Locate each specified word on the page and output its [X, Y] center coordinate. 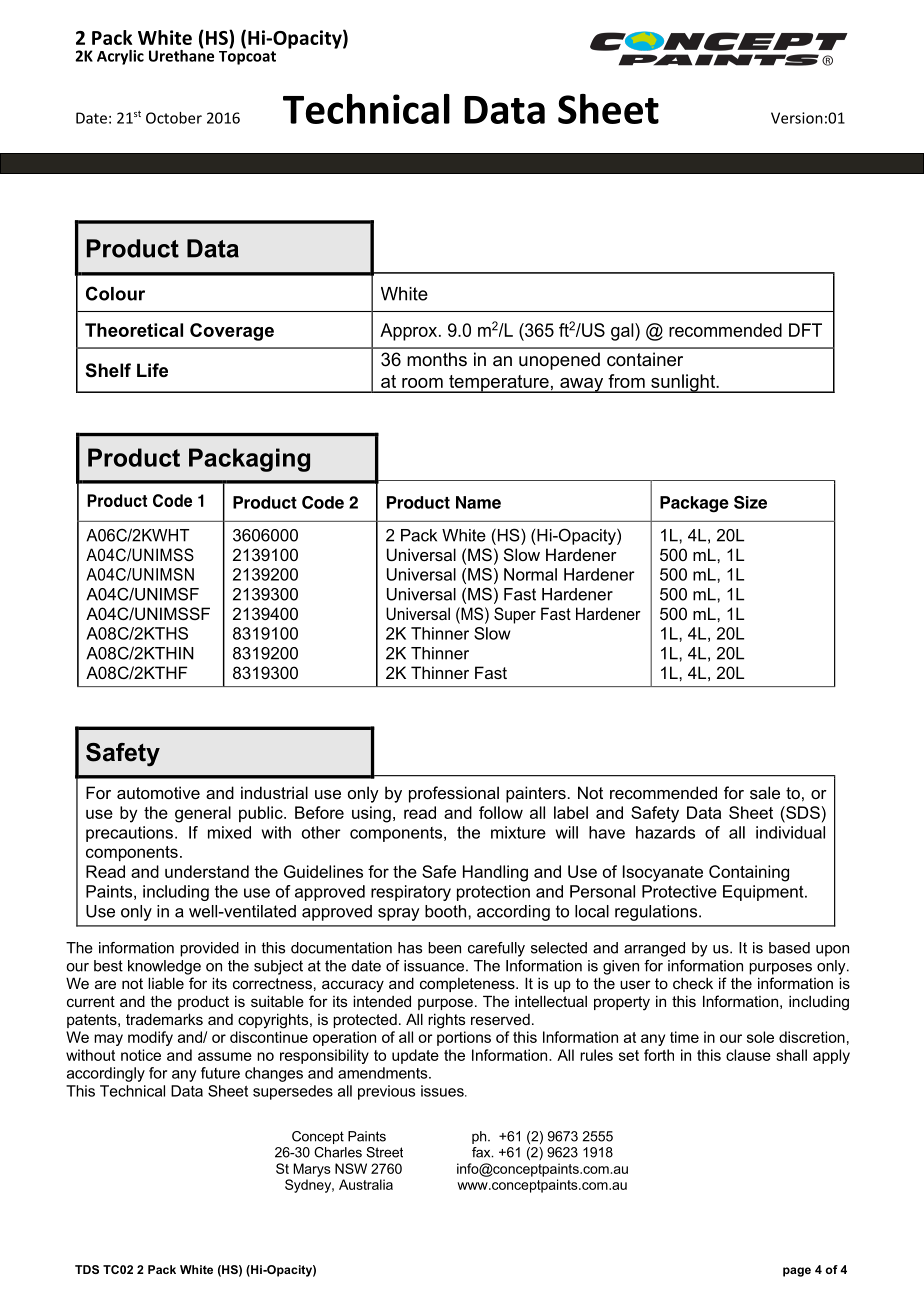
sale [765, 792]
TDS [87, 1269]
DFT [805, 330]
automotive [158, 792]
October [174, 118]
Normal [530, 574]
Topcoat [247, 56]
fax [482, 1152]
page [797, 1272]
